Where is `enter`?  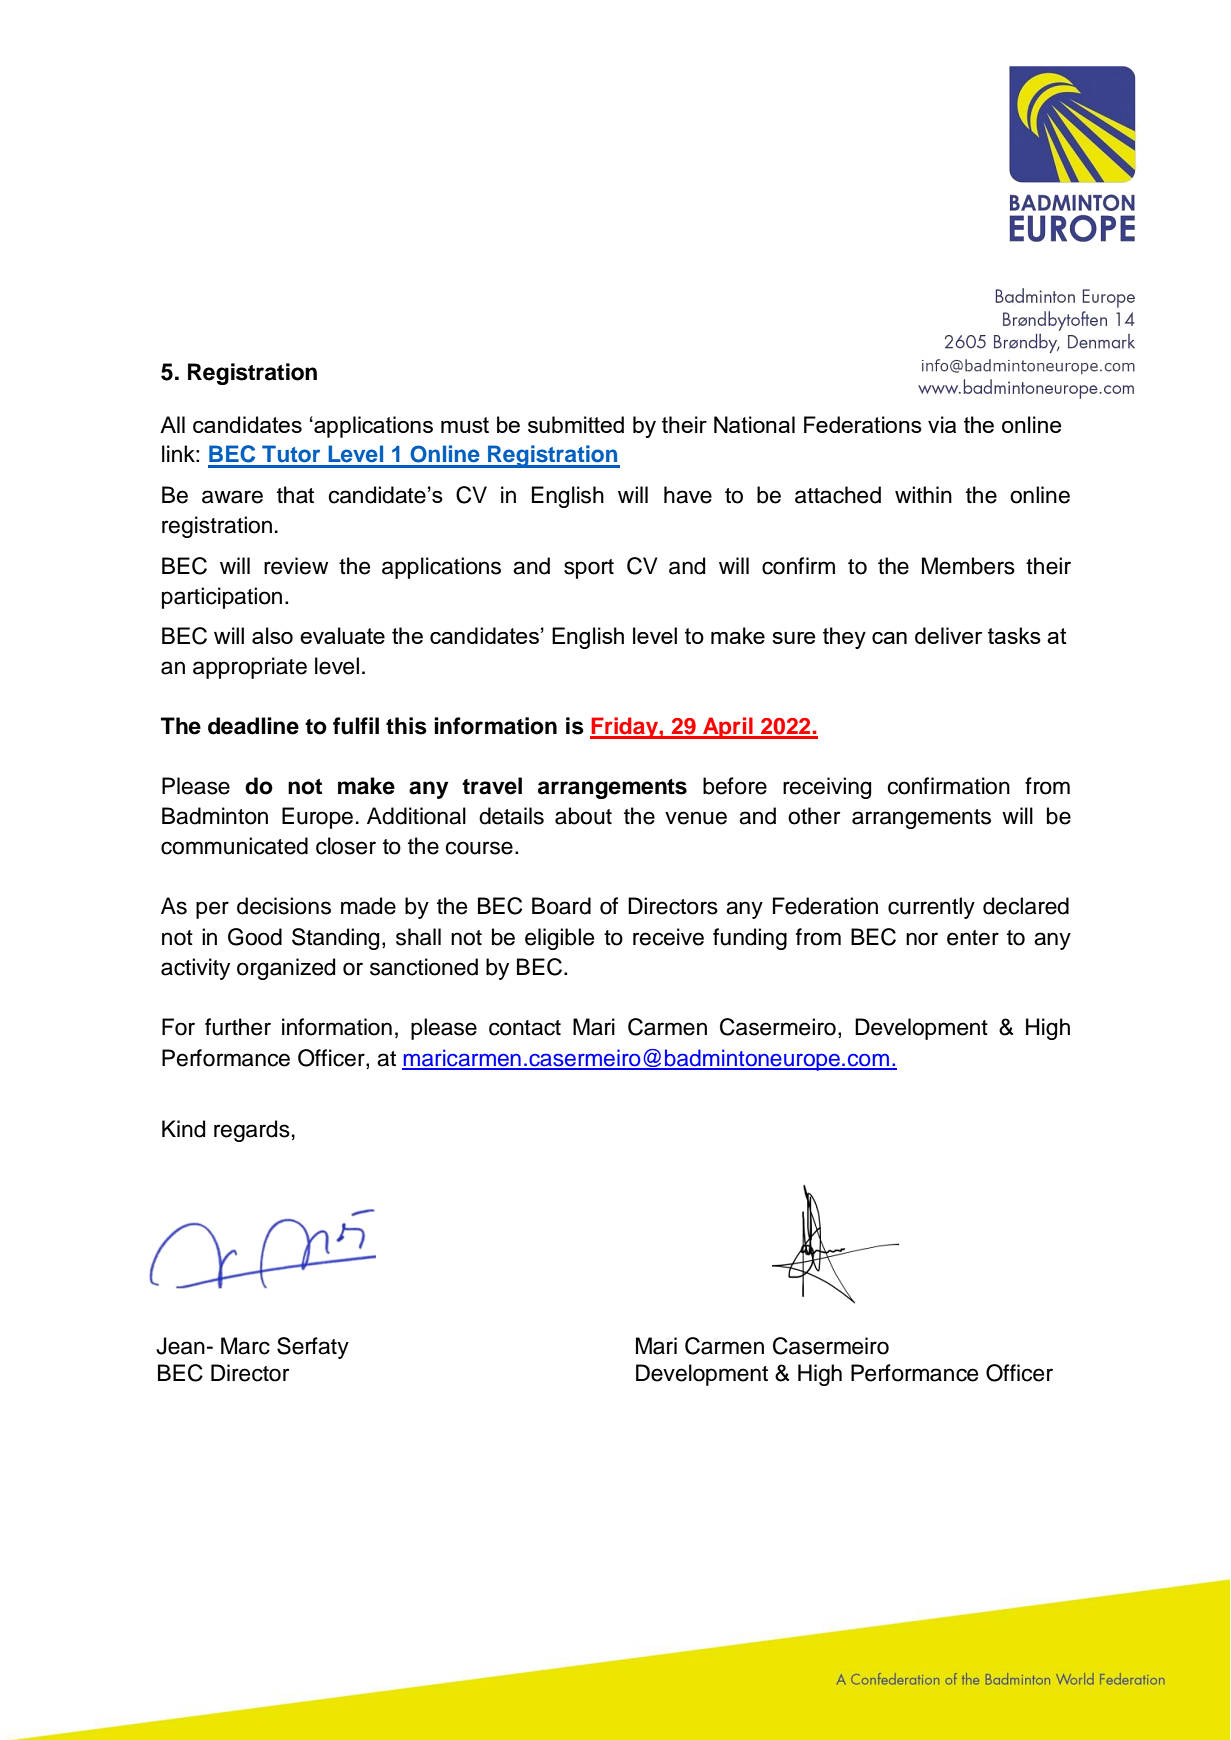 enter is located at coordinates (973, 938).
